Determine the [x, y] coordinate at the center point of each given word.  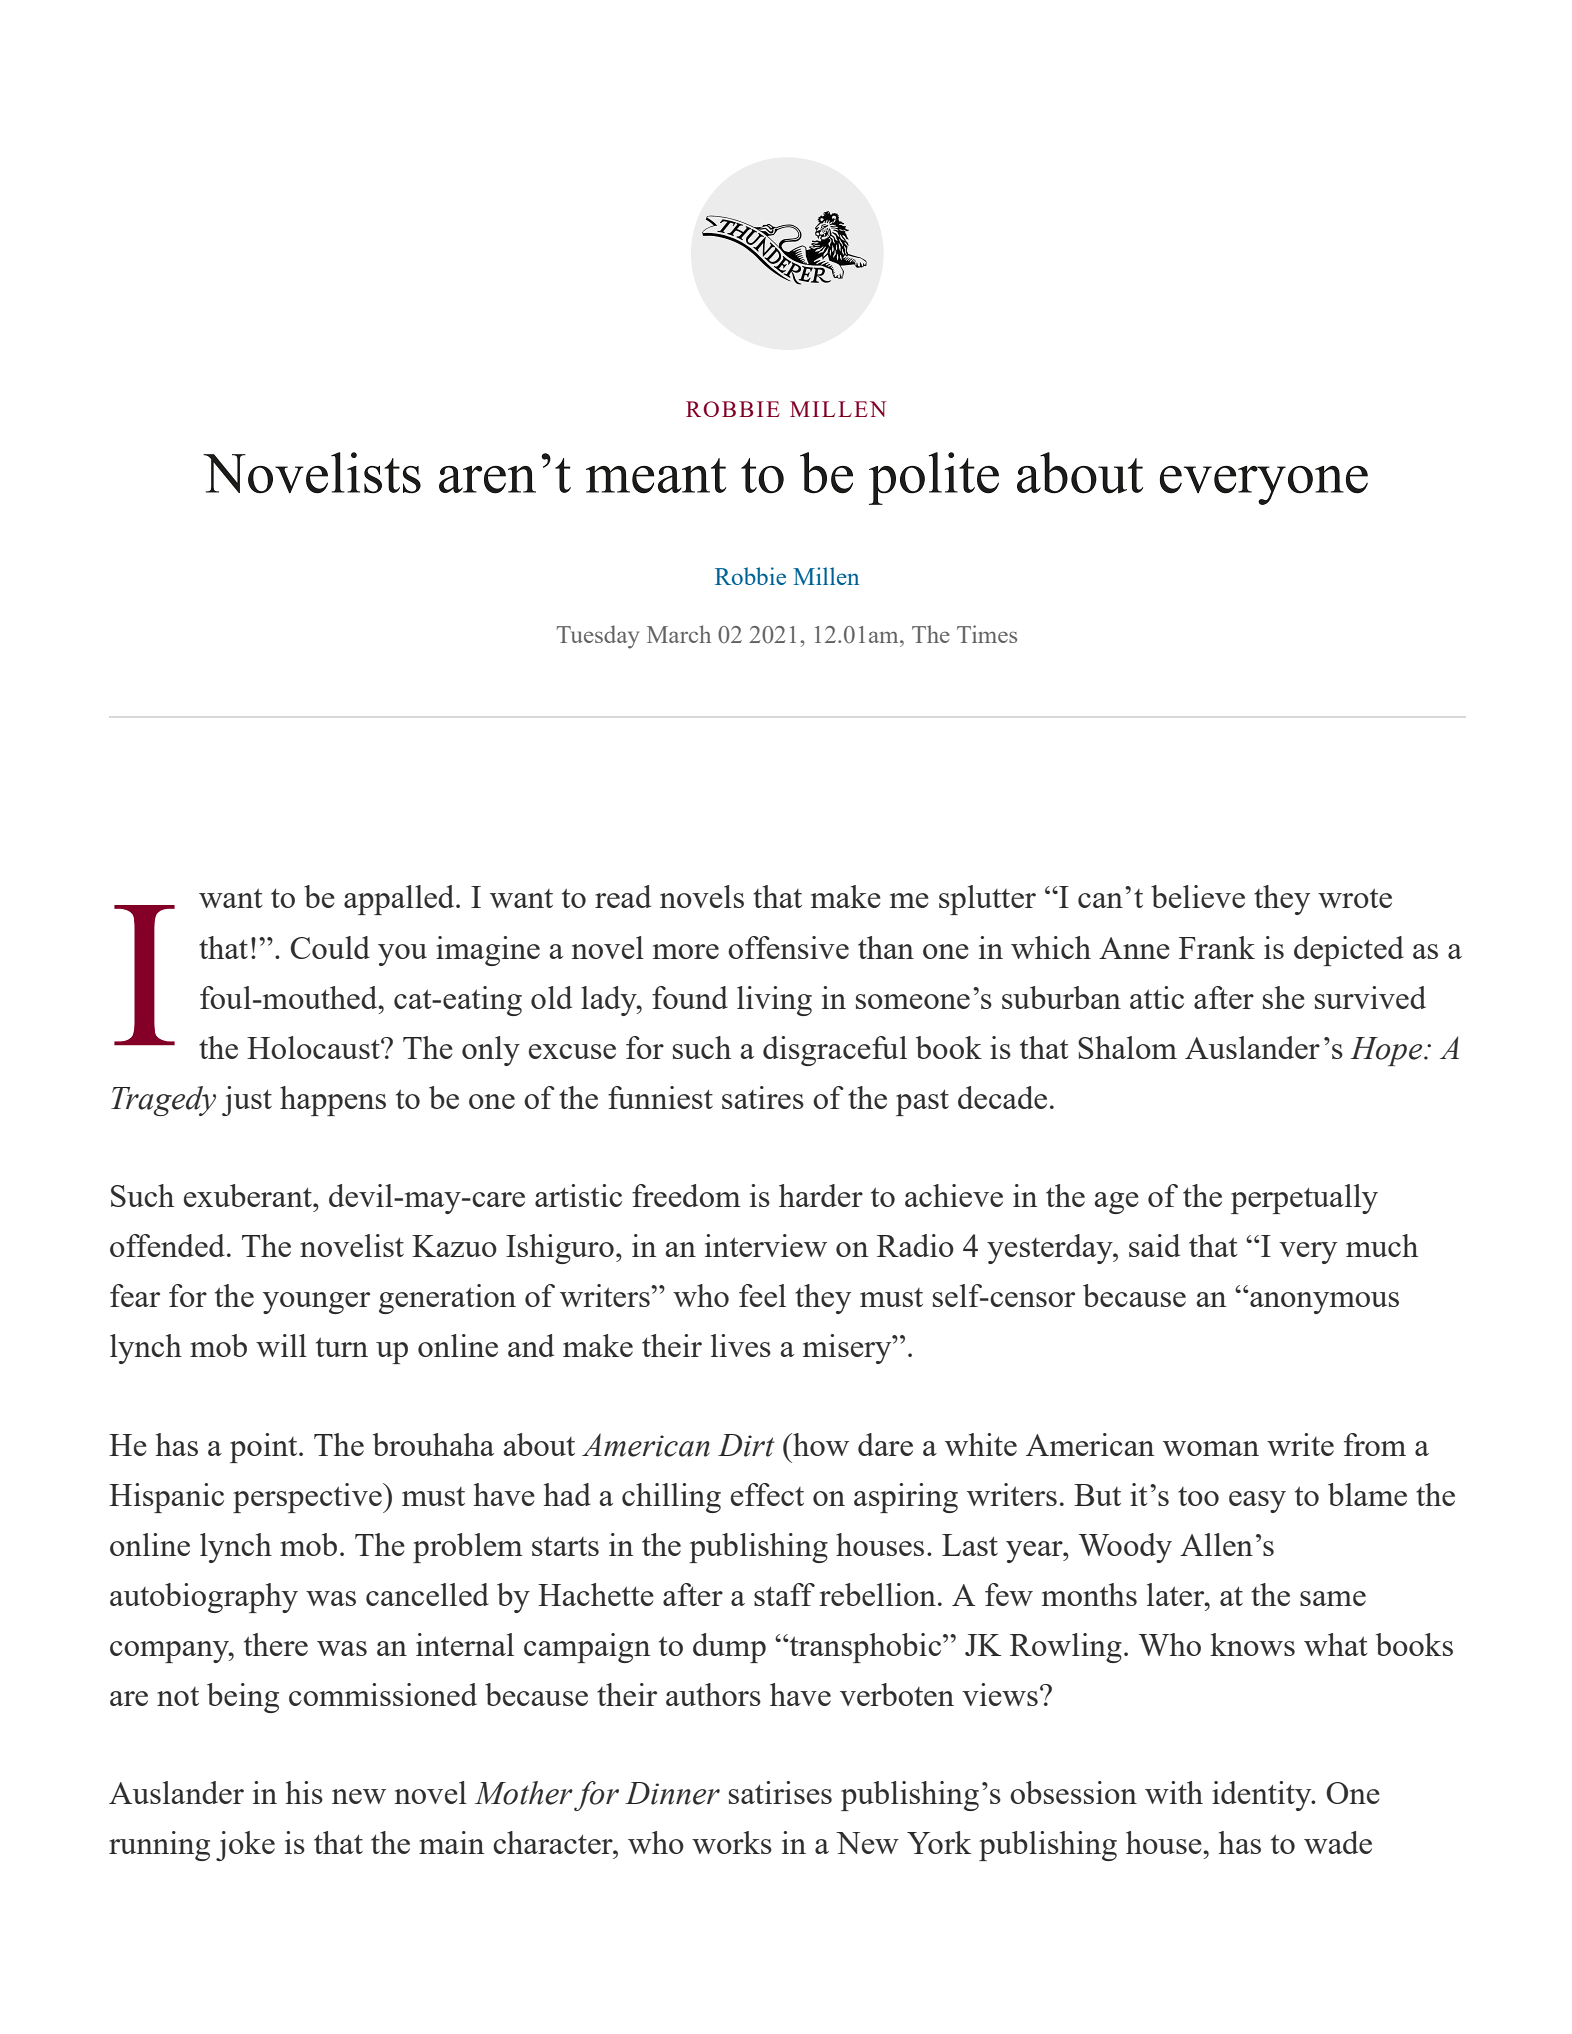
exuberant [249, 1195]
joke [245, 1846]
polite [934, 478]
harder [821, 1195]
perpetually [1304, 1199]
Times [987, 634]
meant [656, 476]
